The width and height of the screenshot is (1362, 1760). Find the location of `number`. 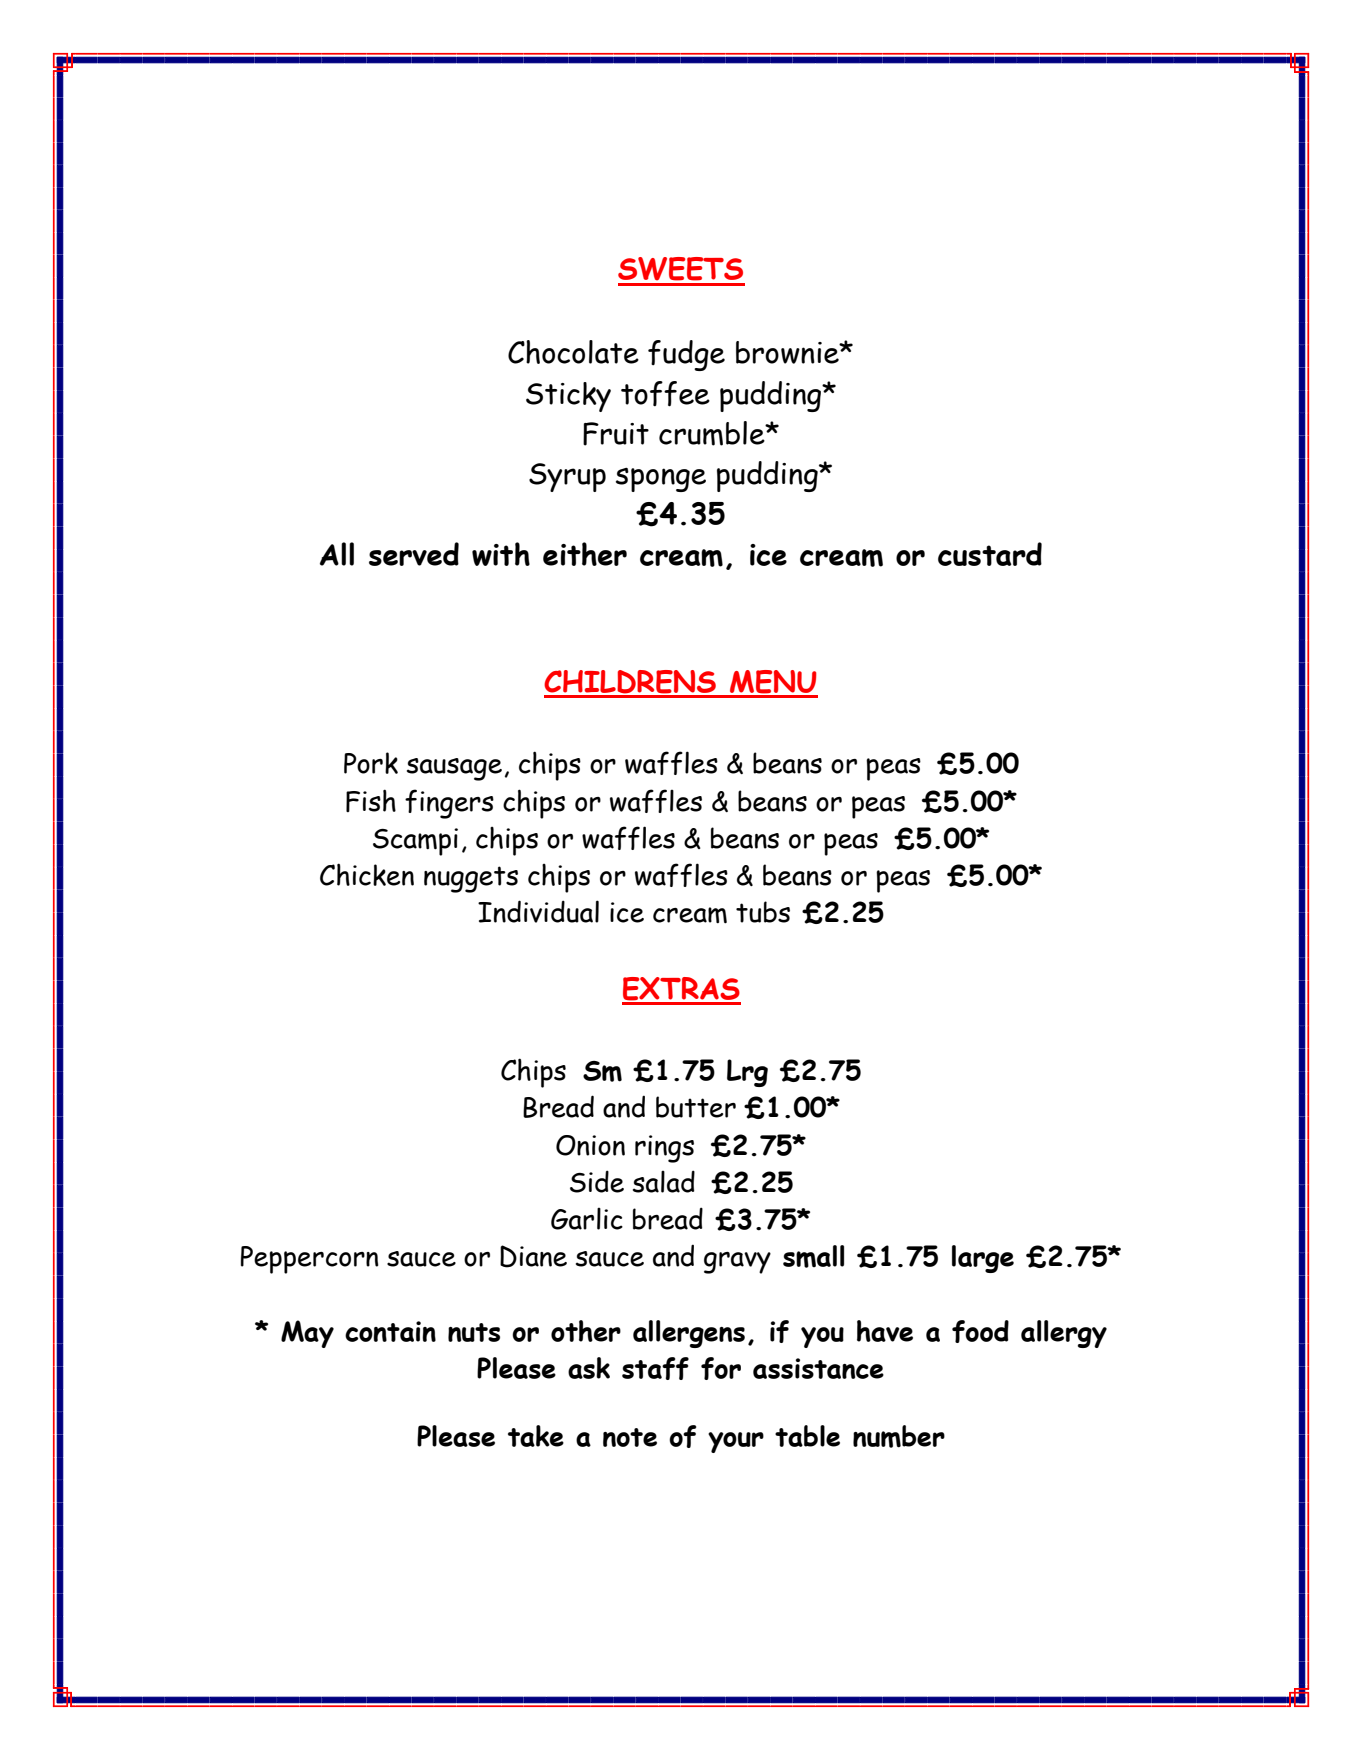

number is located at coordinates (899, 1436).
